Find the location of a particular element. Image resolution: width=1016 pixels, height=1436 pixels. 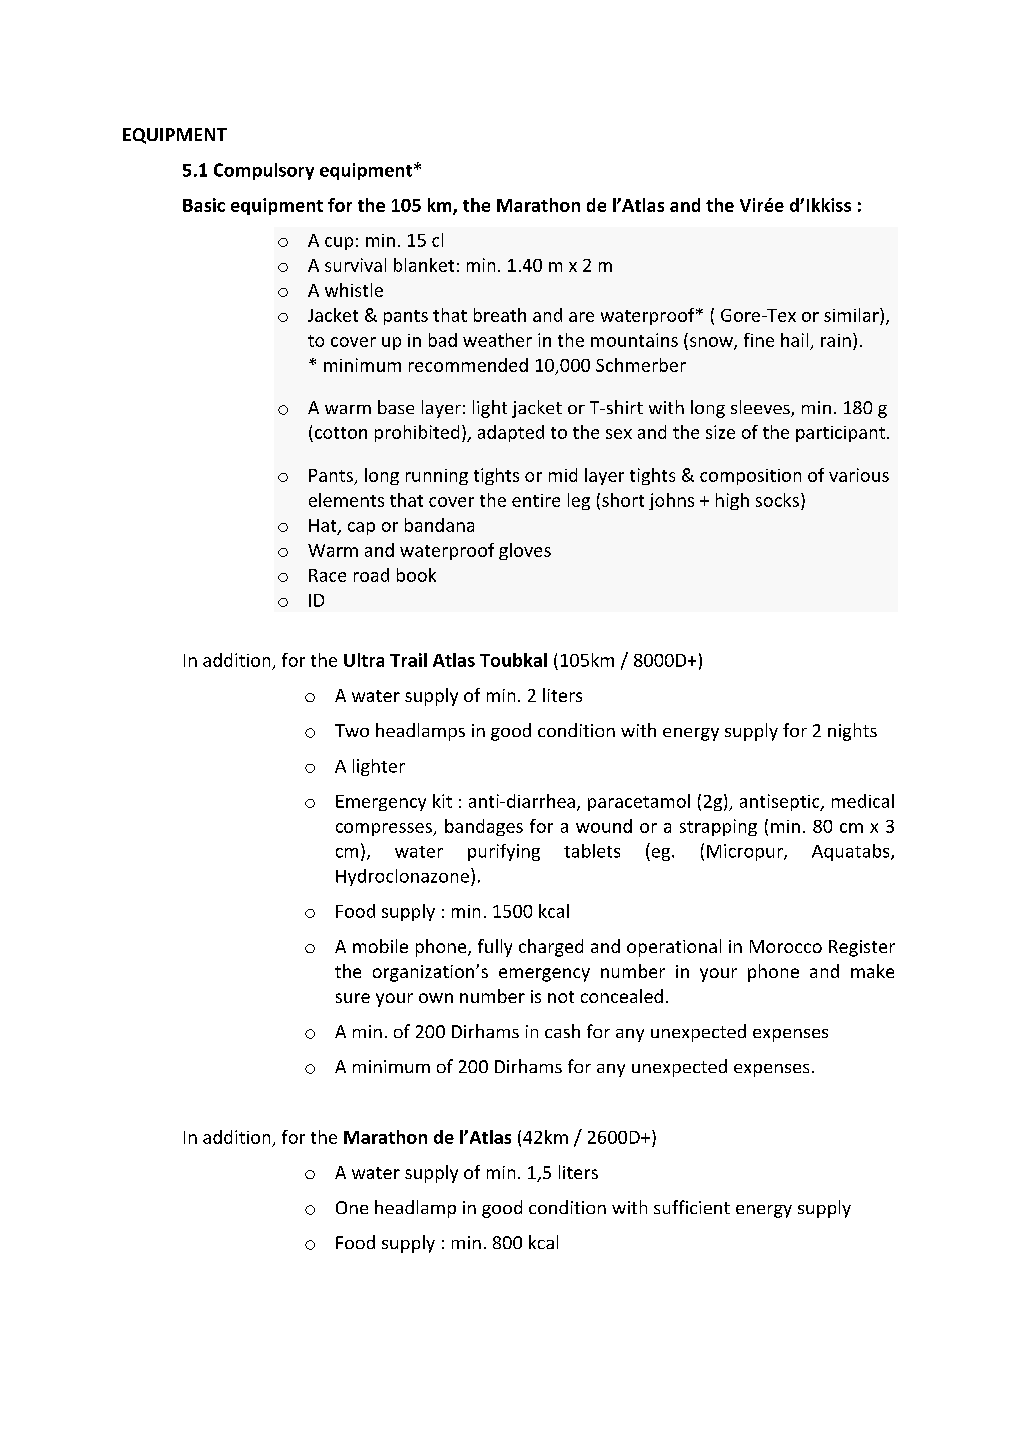

blanket is located at coordinates (424, 265).
